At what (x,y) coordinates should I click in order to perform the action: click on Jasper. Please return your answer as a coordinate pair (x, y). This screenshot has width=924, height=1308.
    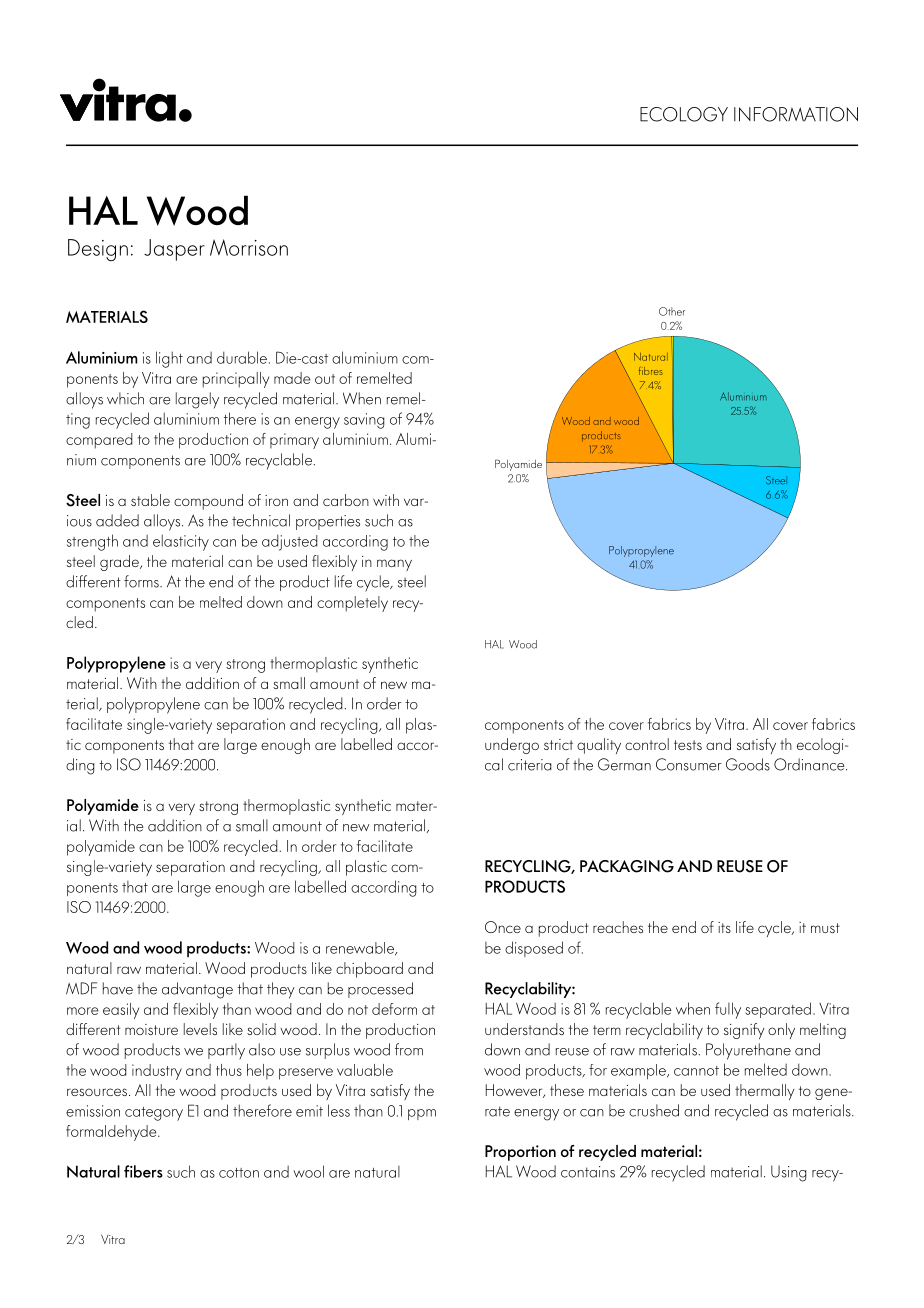
    Looking at the image, I should click on (174, 250).
